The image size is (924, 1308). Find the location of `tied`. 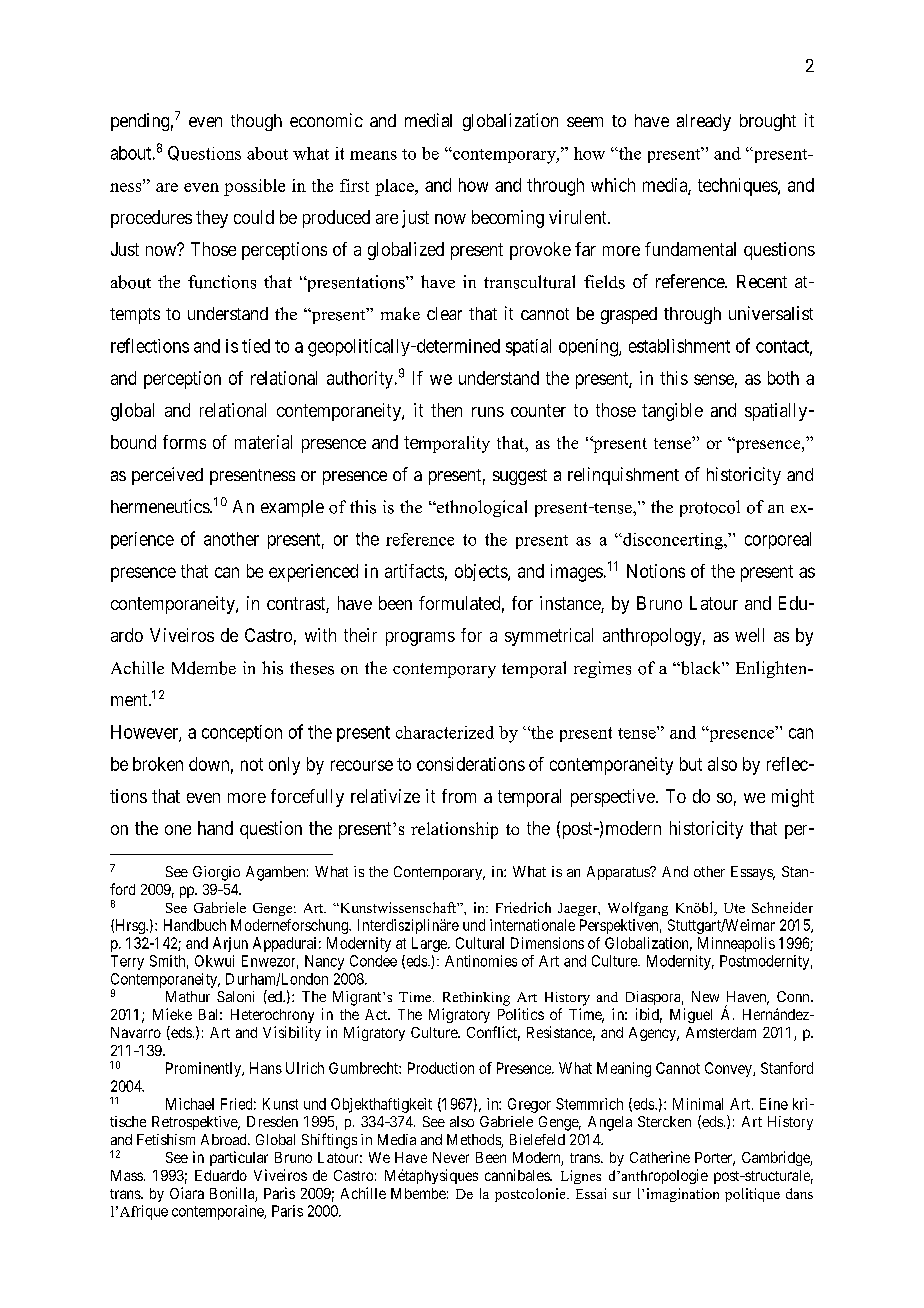

tied is located at coordinates (256, 346).
